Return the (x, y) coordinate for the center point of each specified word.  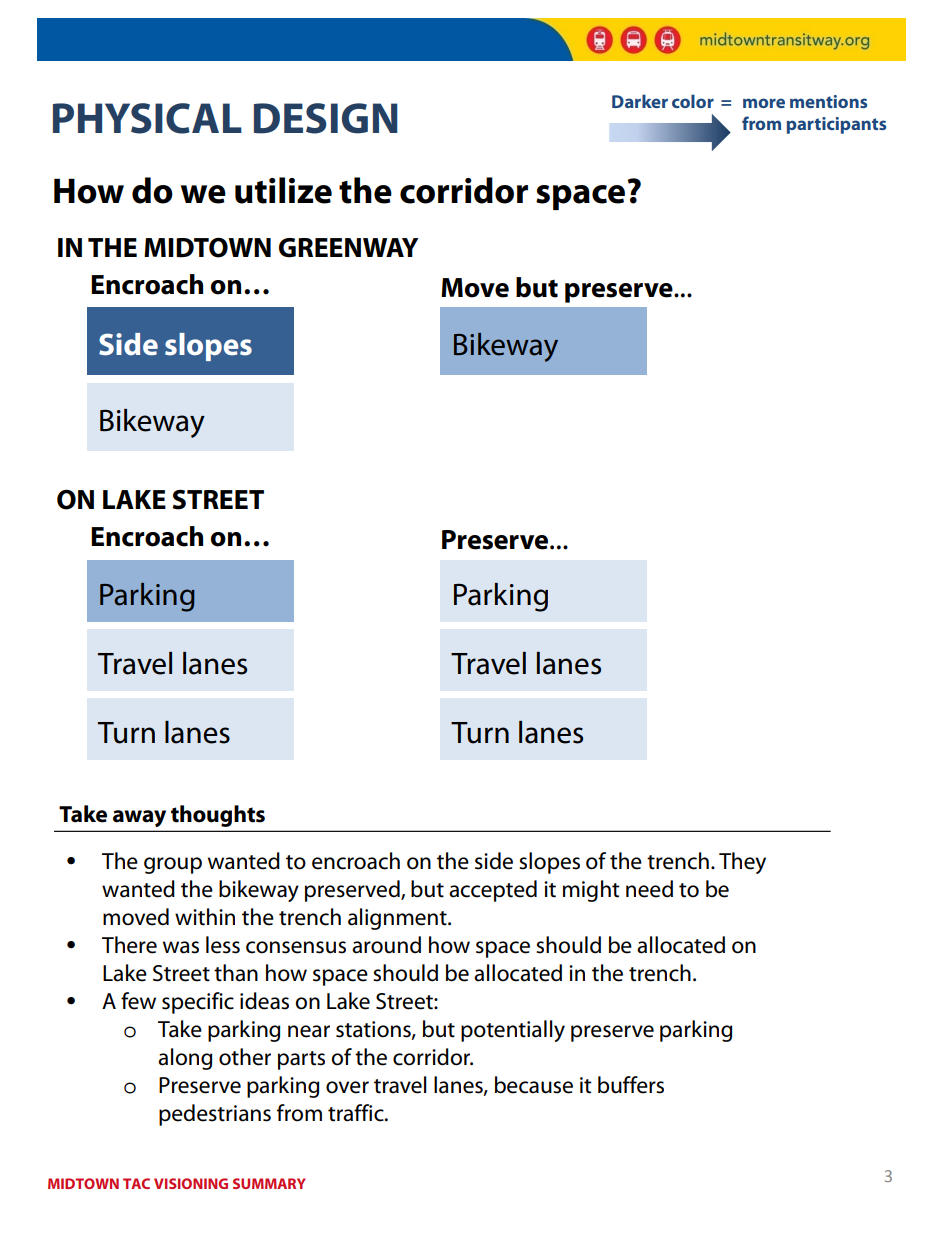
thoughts (218, 816)
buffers (631, 1085)
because (534, 1085)
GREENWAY (349, 248)
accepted (493, 891)
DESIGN (326, 118)
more (764, 103)
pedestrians (215, 1115)
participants (837, 125)
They (742, 863)
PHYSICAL (147, 118)
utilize (283, 190)
